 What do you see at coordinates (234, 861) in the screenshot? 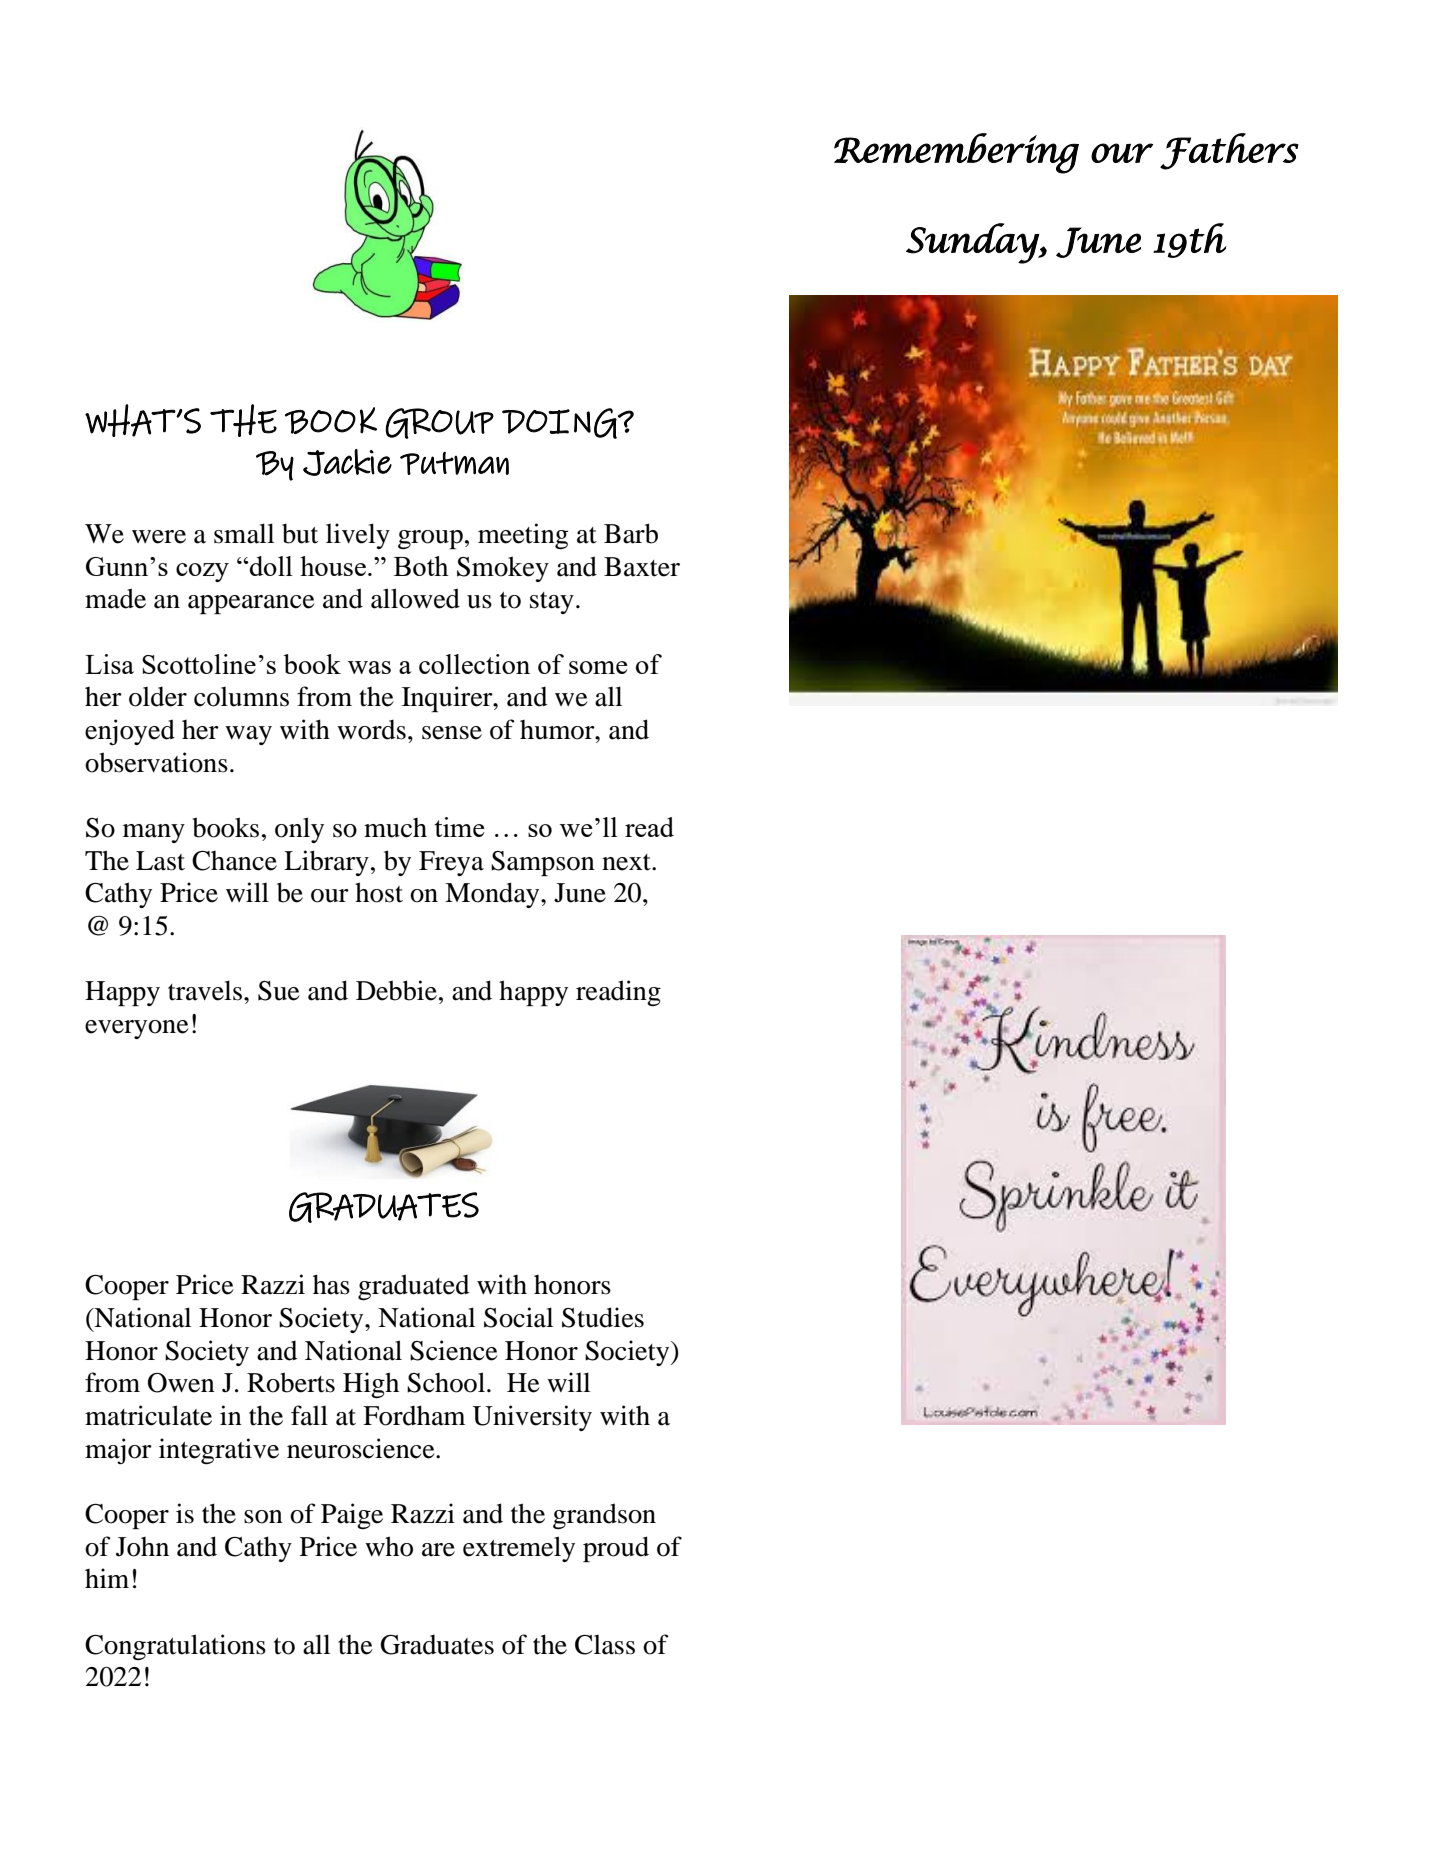
I see `Chance` at bounding box center [234, 861].
